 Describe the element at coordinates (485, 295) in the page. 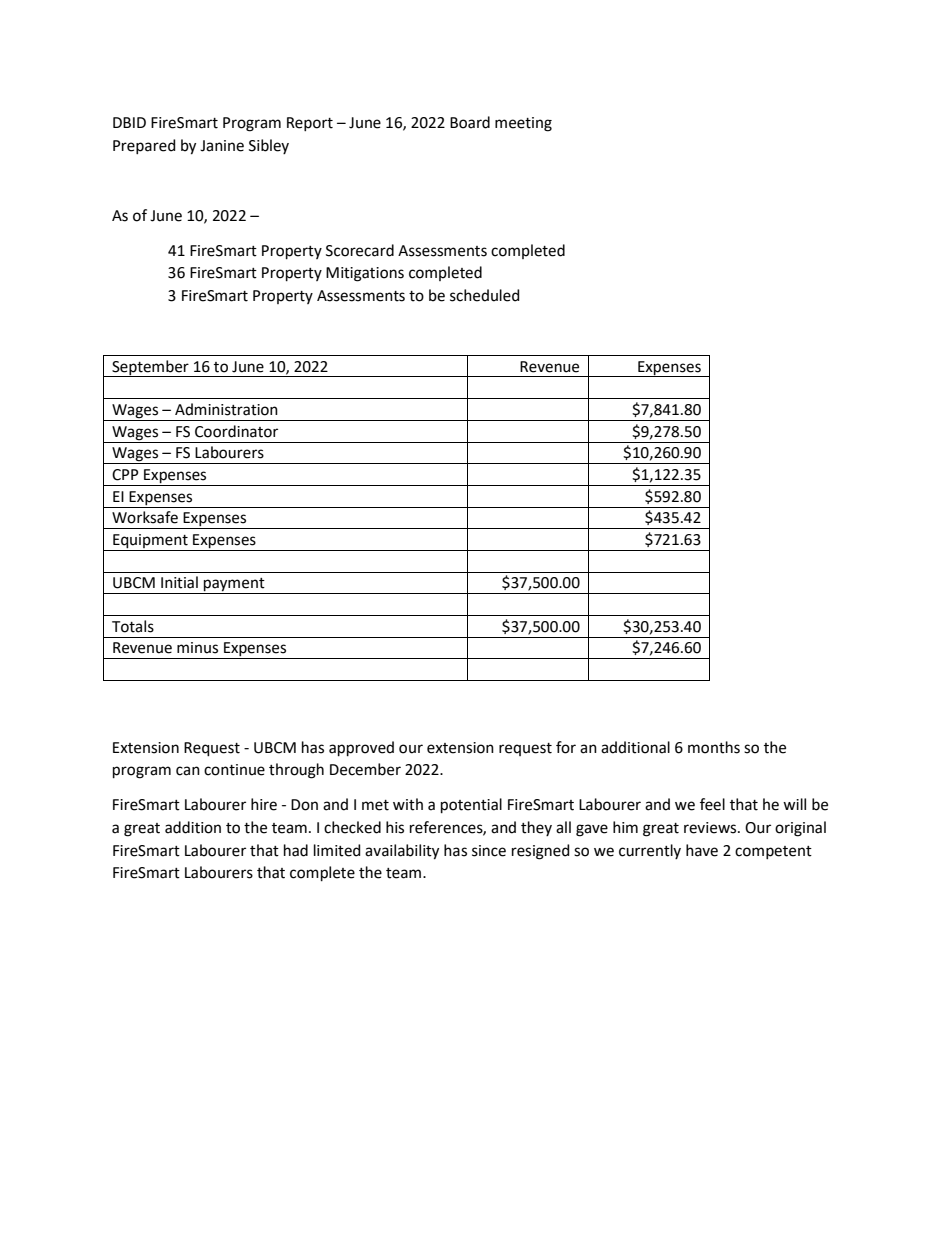

I see `scheduled` at that location.
